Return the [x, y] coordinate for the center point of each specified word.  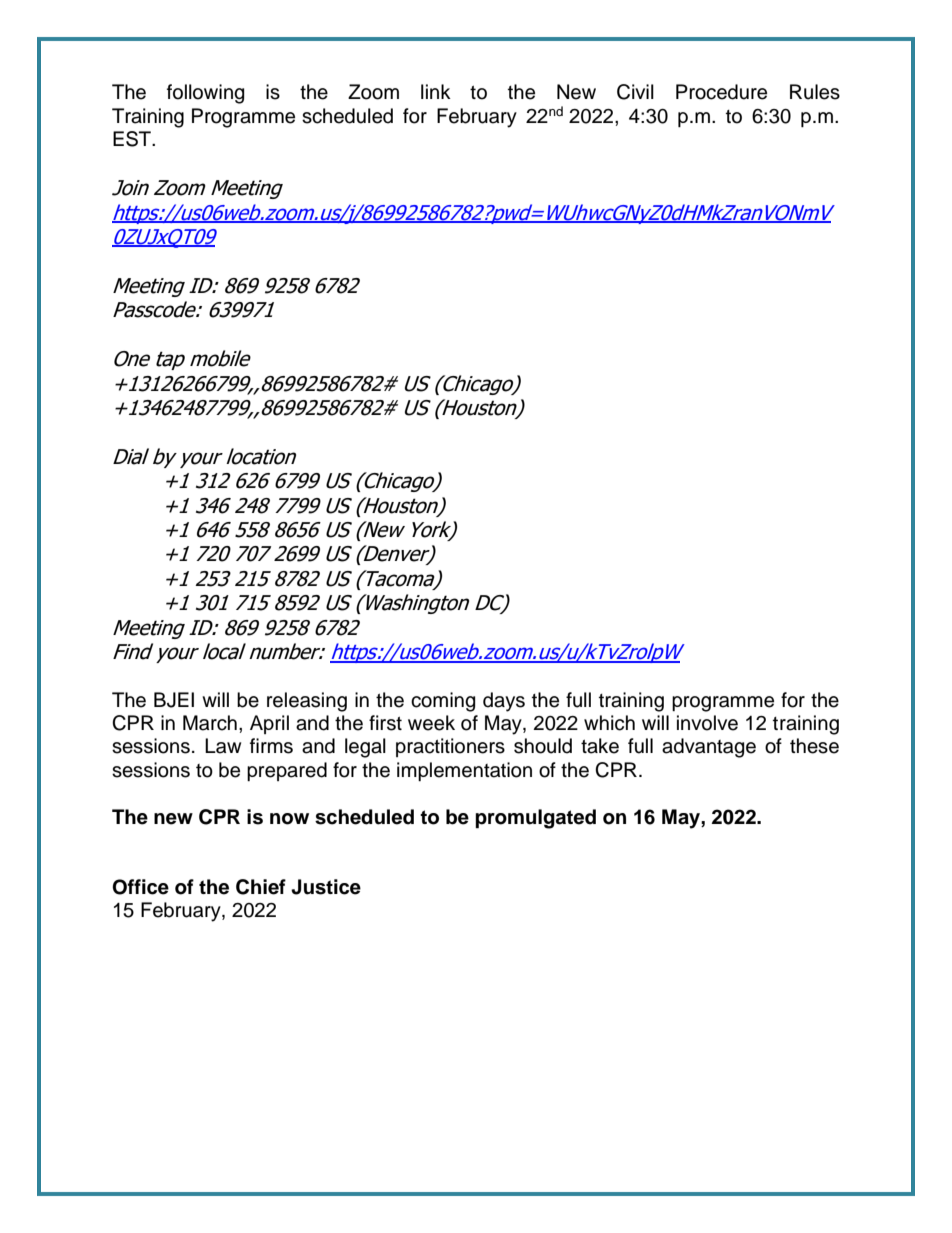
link [436, 91]
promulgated [535, 819]
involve [707, 723]
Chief [261, 887]
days [504, 702]
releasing [307, 702]
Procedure [721, 92]
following [205, 94]
